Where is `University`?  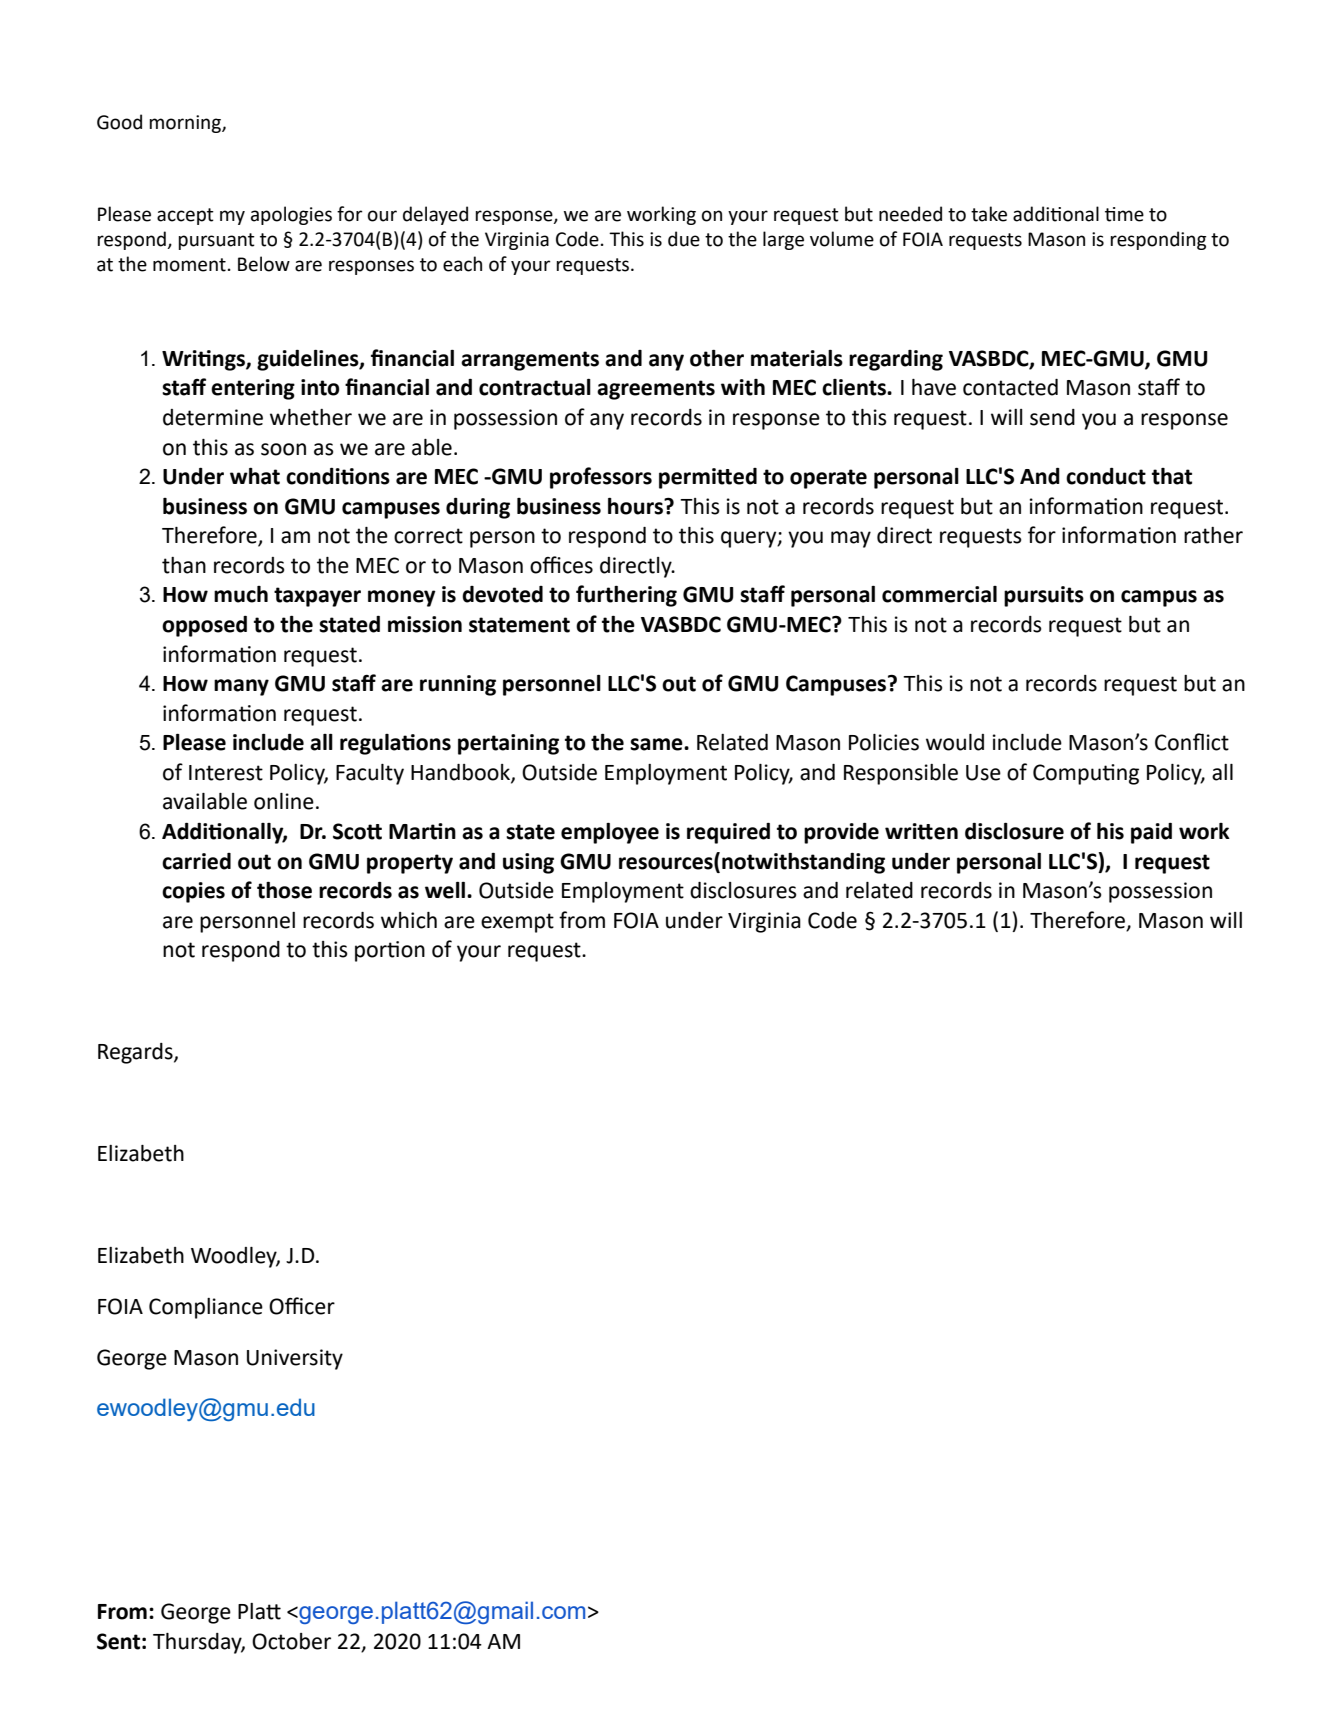 University is located at coordinates (295, 1359).
